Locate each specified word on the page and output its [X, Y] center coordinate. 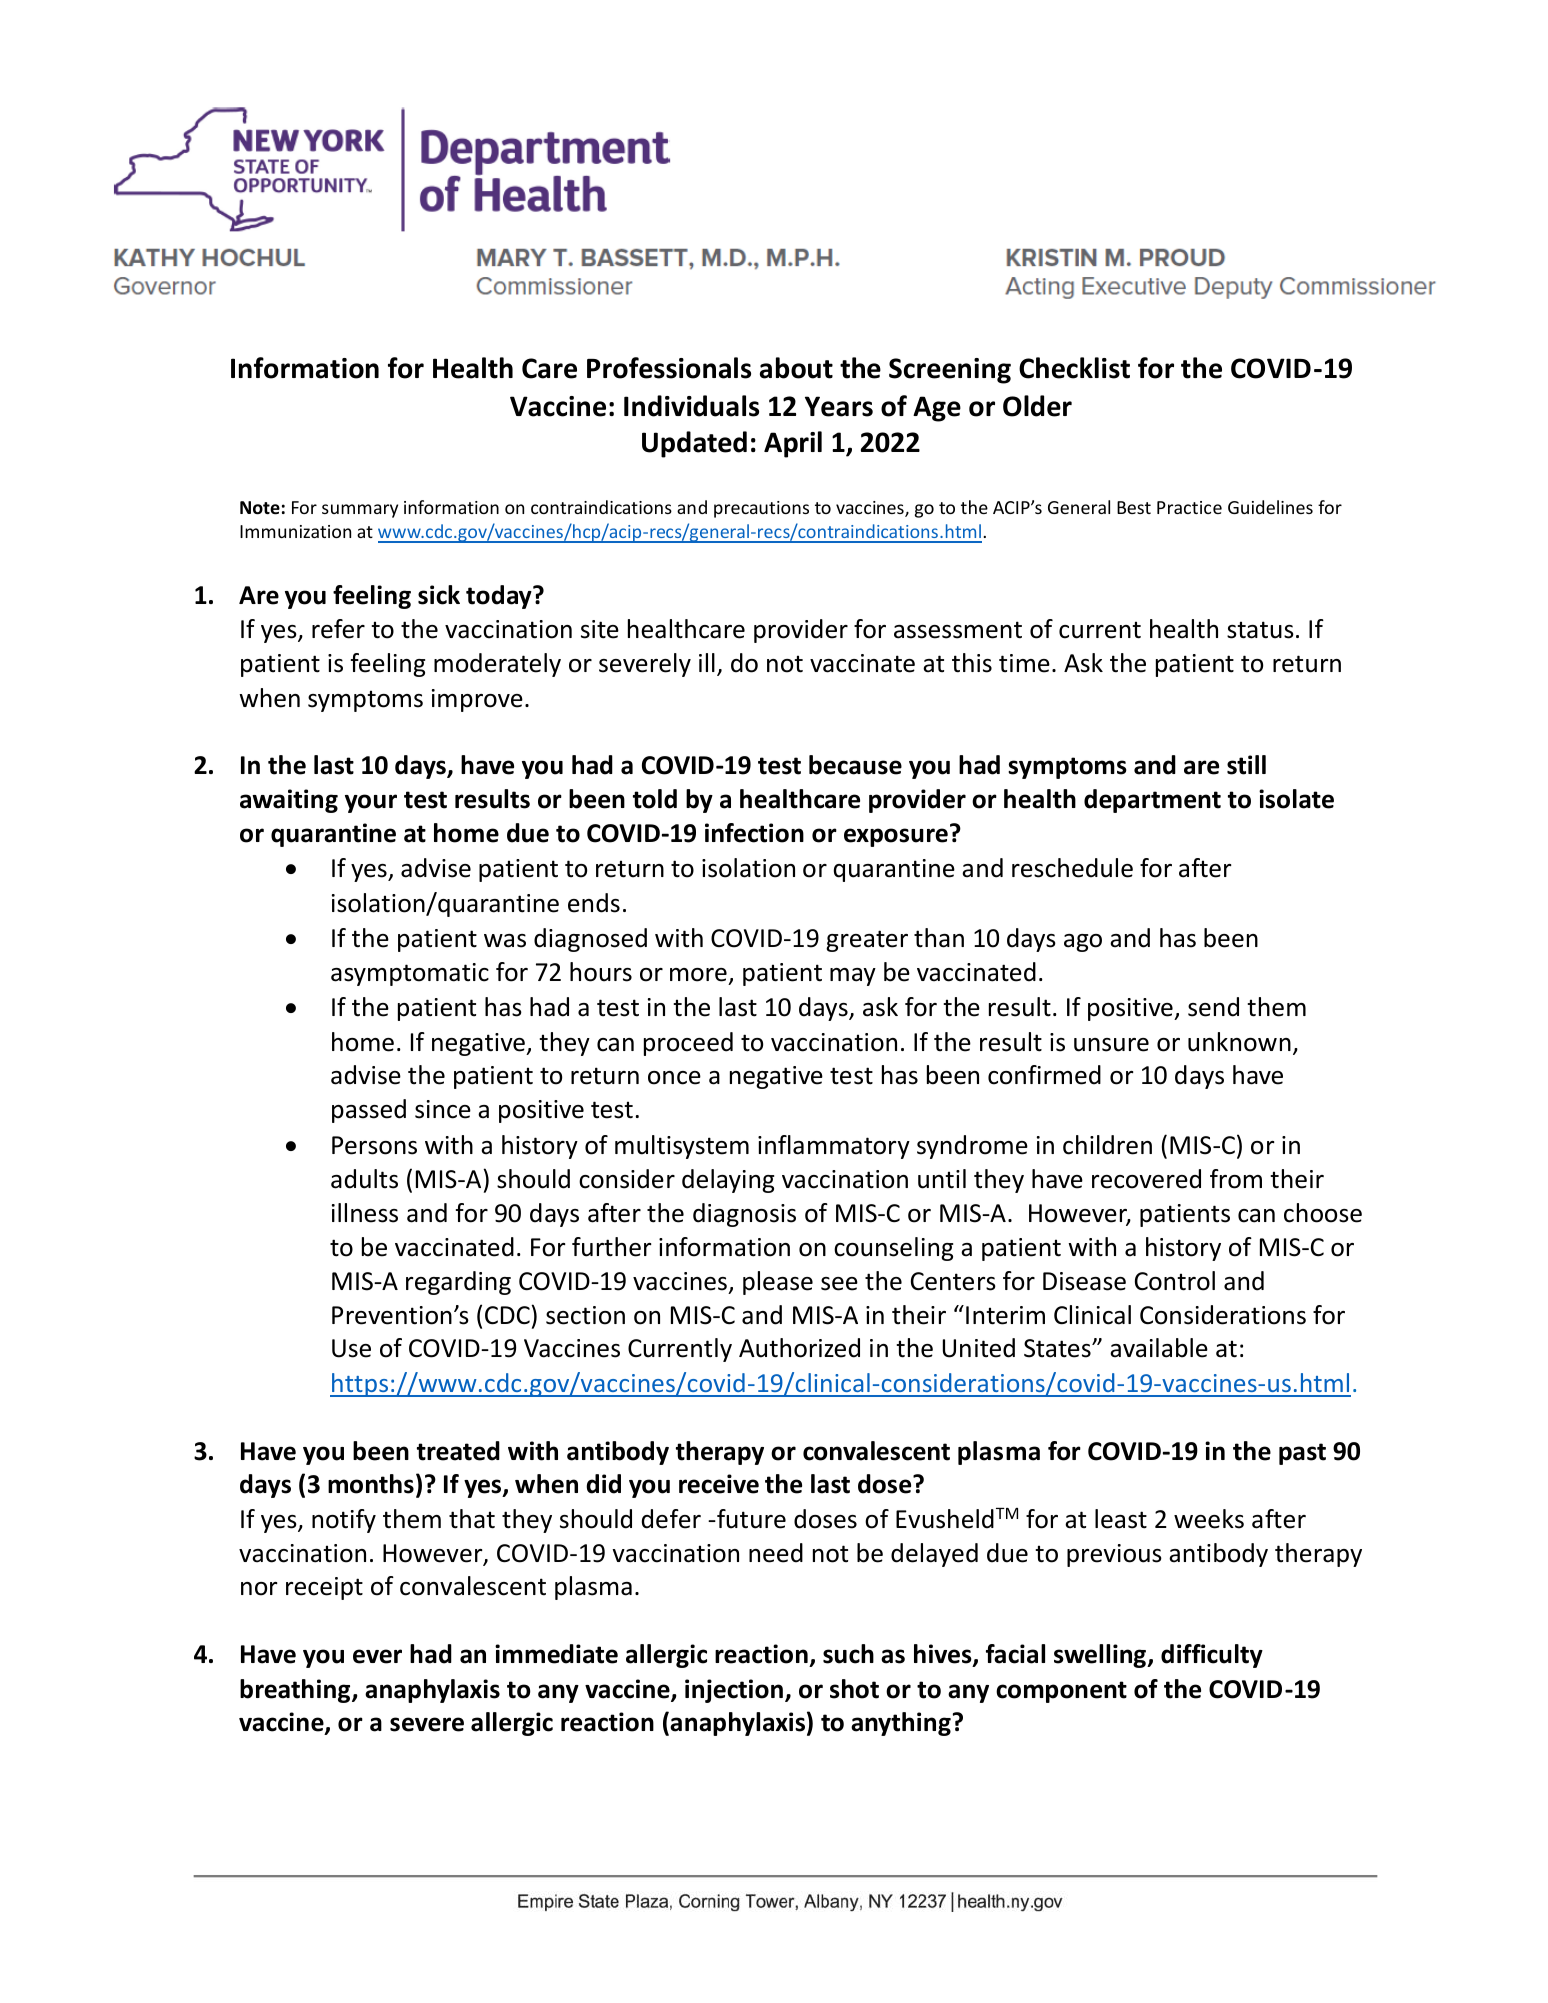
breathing [296, 1691]
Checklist [1074, 368]
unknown [1239, 1042]
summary [360, 511]
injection [734, 1691]
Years [839, 406]
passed [369, 1111]
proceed [688, 1044]
